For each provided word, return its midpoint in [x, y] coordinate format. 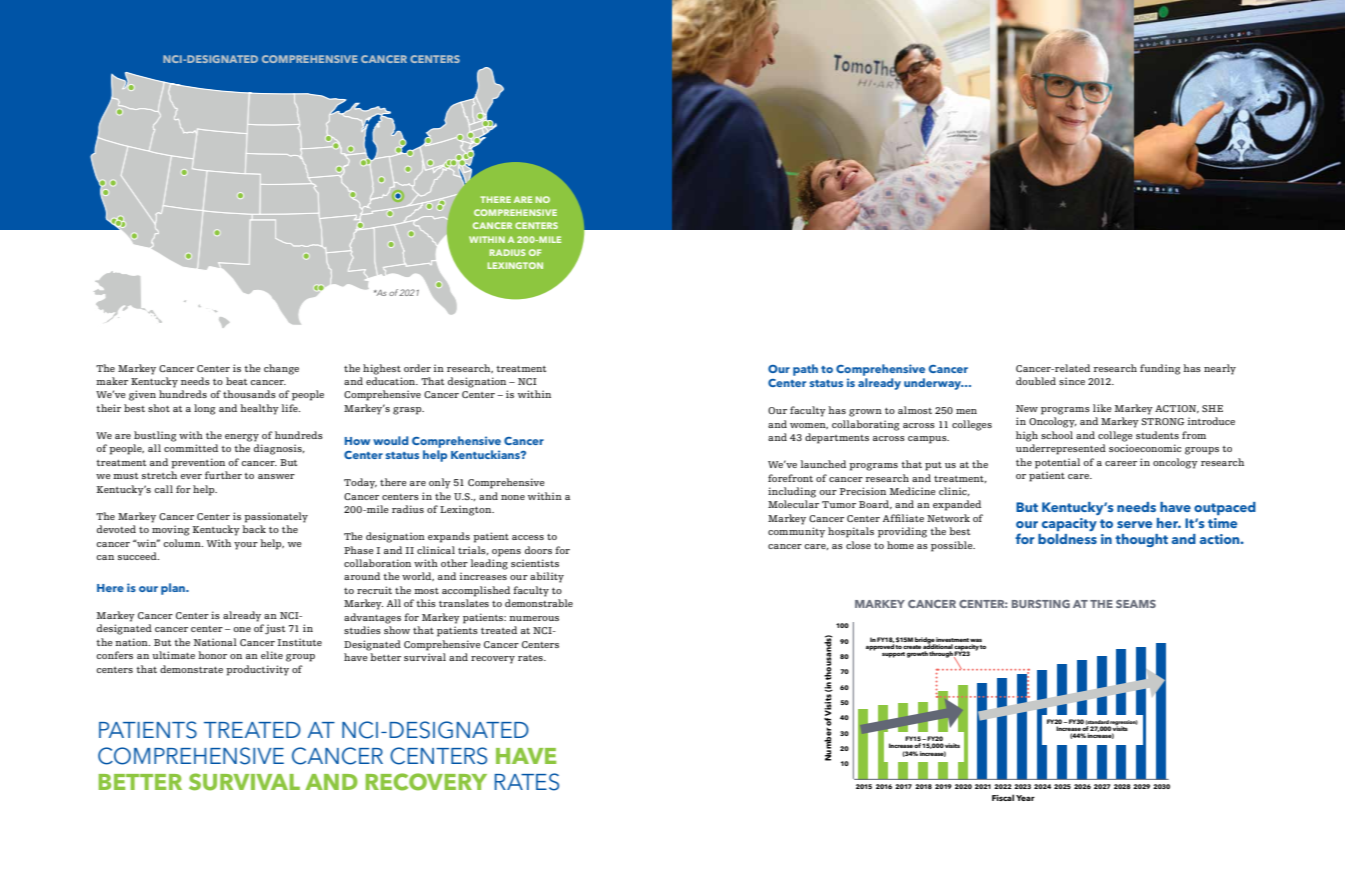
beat [236, 381]
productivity [257, 670]
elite [272, 655]
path [805, 370]
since [1072, 381]
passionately [276, 517]
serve [1134, 524]
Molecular [793, 504]
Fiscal [1003, 797]
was [976, 640]
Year [1025, 798]
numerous [534, 618]
